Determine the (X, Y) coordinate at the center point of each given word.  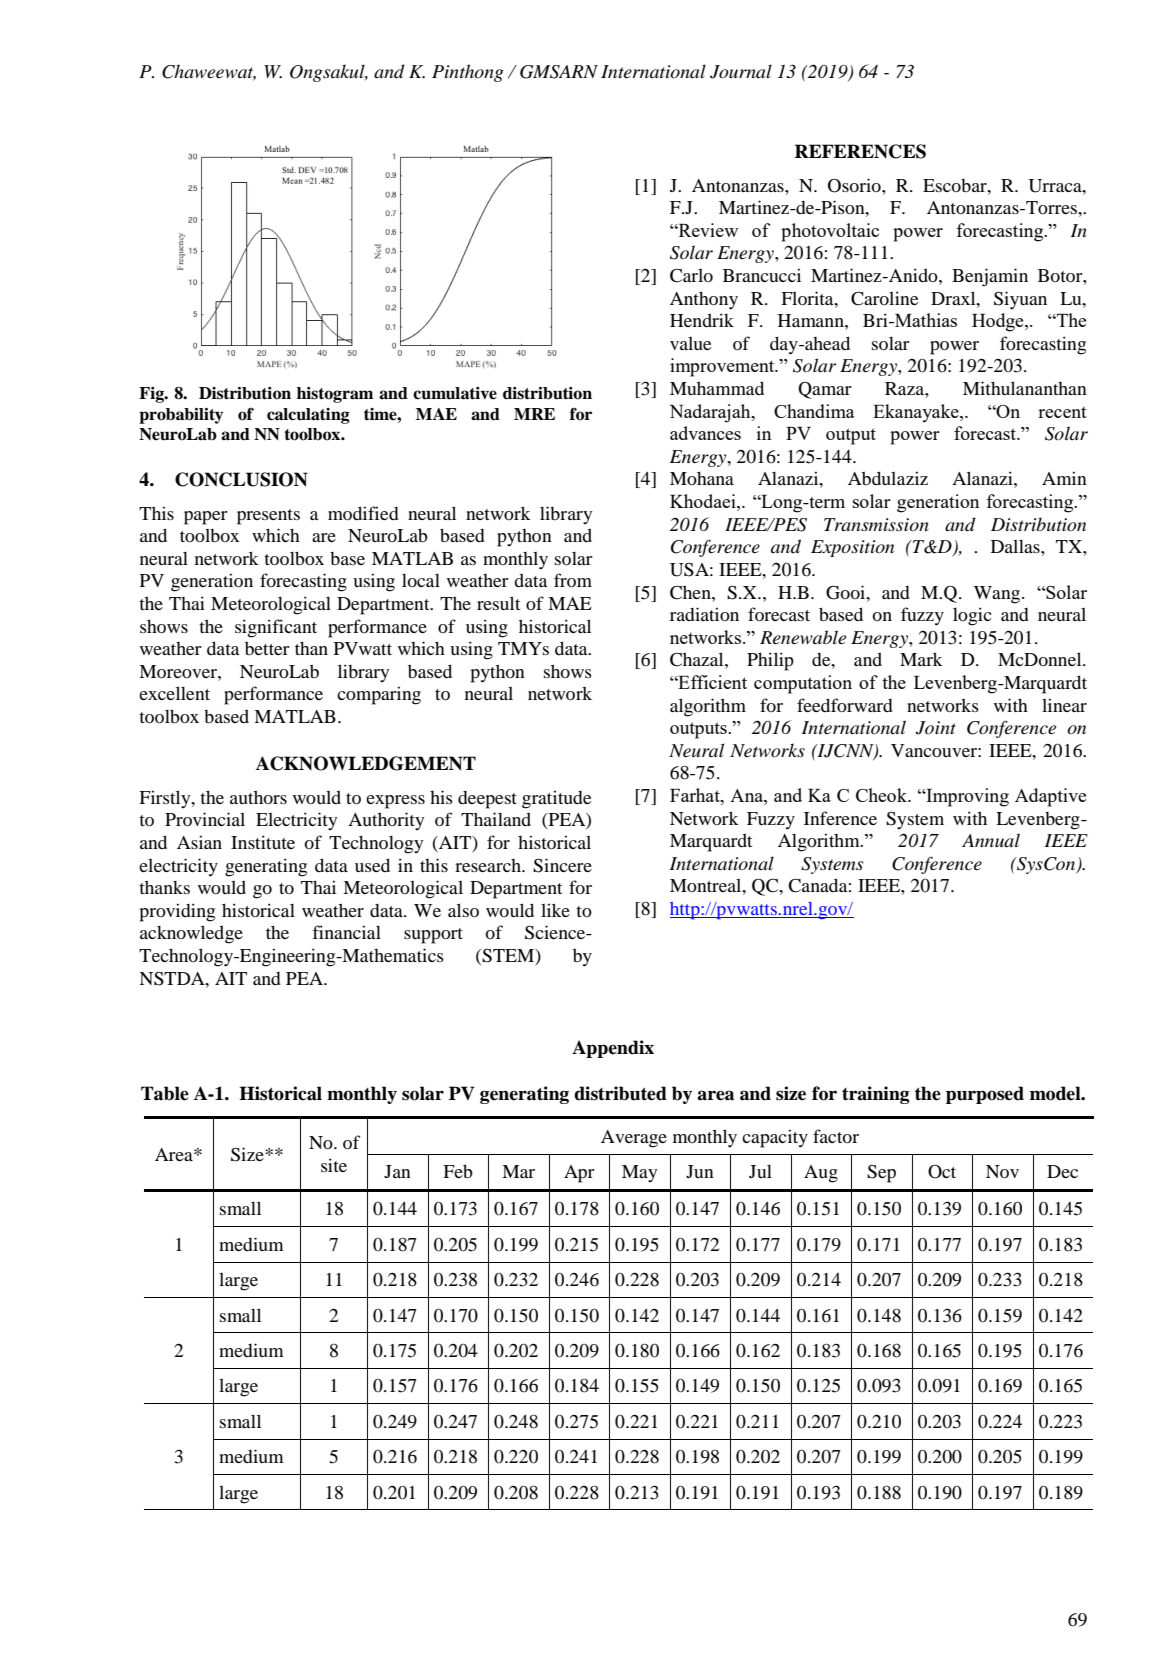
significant (276, 628)
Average (634, 1139)
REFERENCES (860, 151)
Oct (942, 1172)
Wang (997, 595)
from (573, 580)
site (334, 1165)
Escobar (956, 185)
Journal (741, 71)
